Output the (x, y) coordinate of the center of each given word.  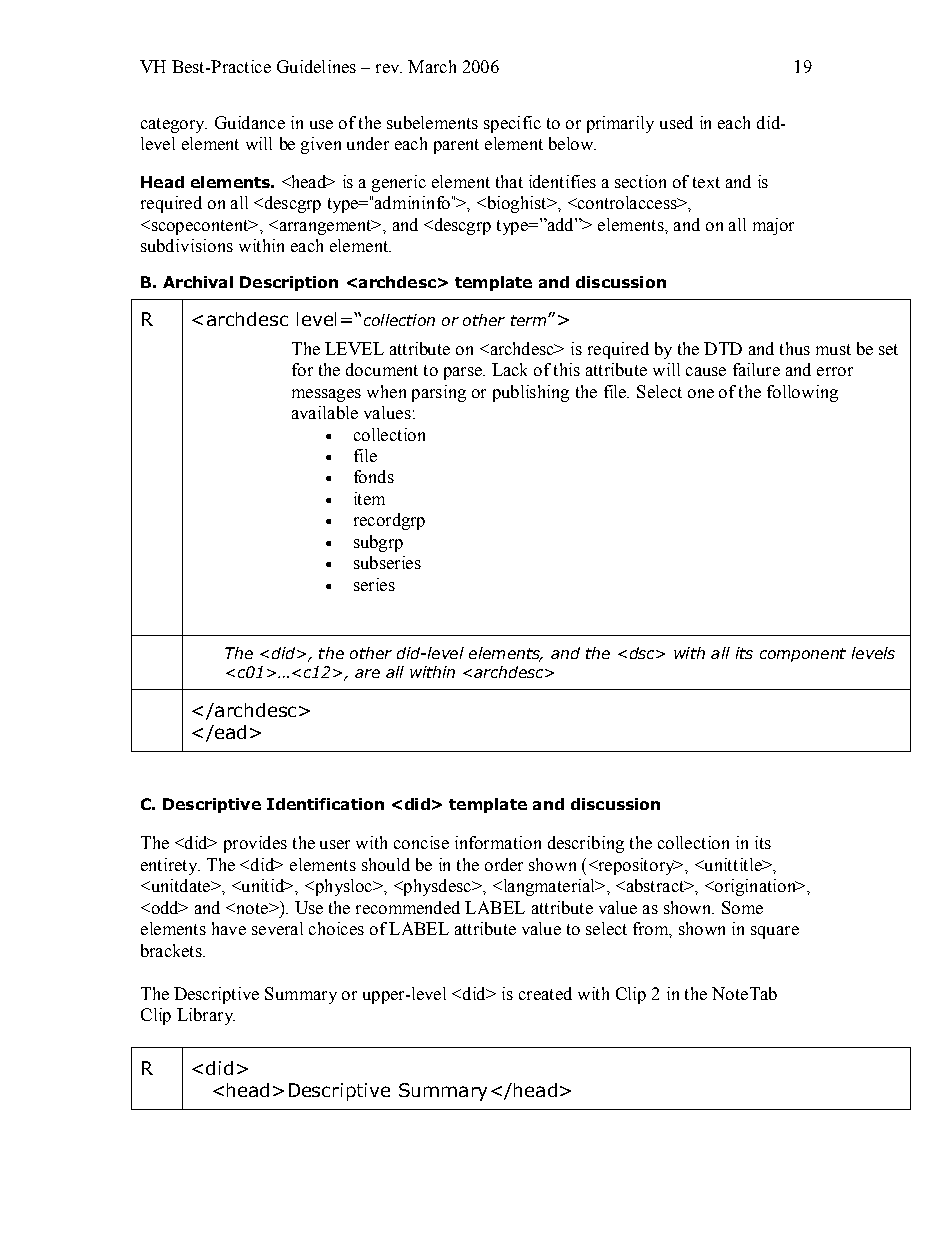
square (775, 932)
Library (206, 1016)
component (803, 655)
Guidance (250, 122)
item (369, 498)
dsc (643, 653)
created (545, 993)
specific (512, 124)
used (676, 122)
